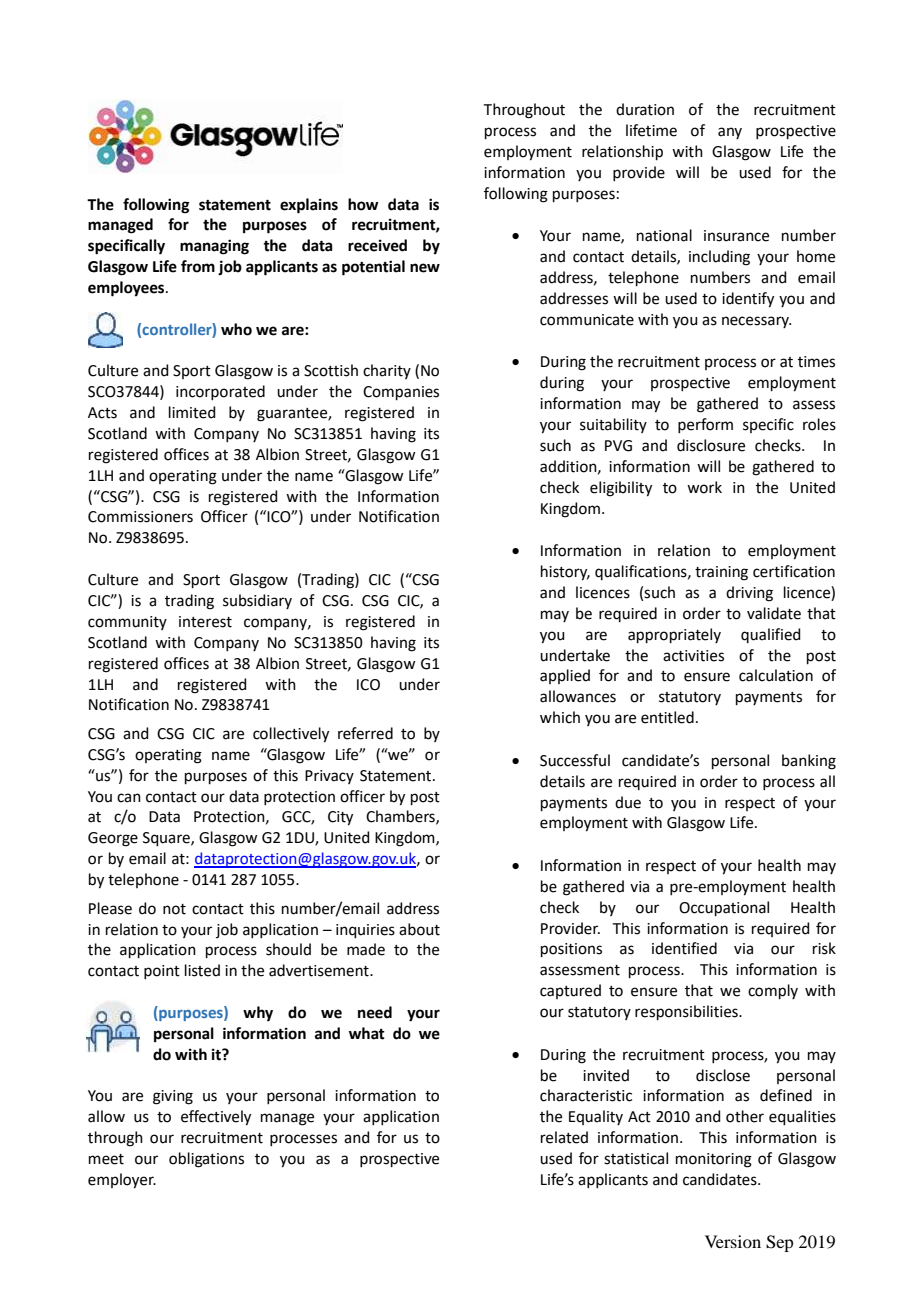  I want to click on managing, so click(214, 247).
